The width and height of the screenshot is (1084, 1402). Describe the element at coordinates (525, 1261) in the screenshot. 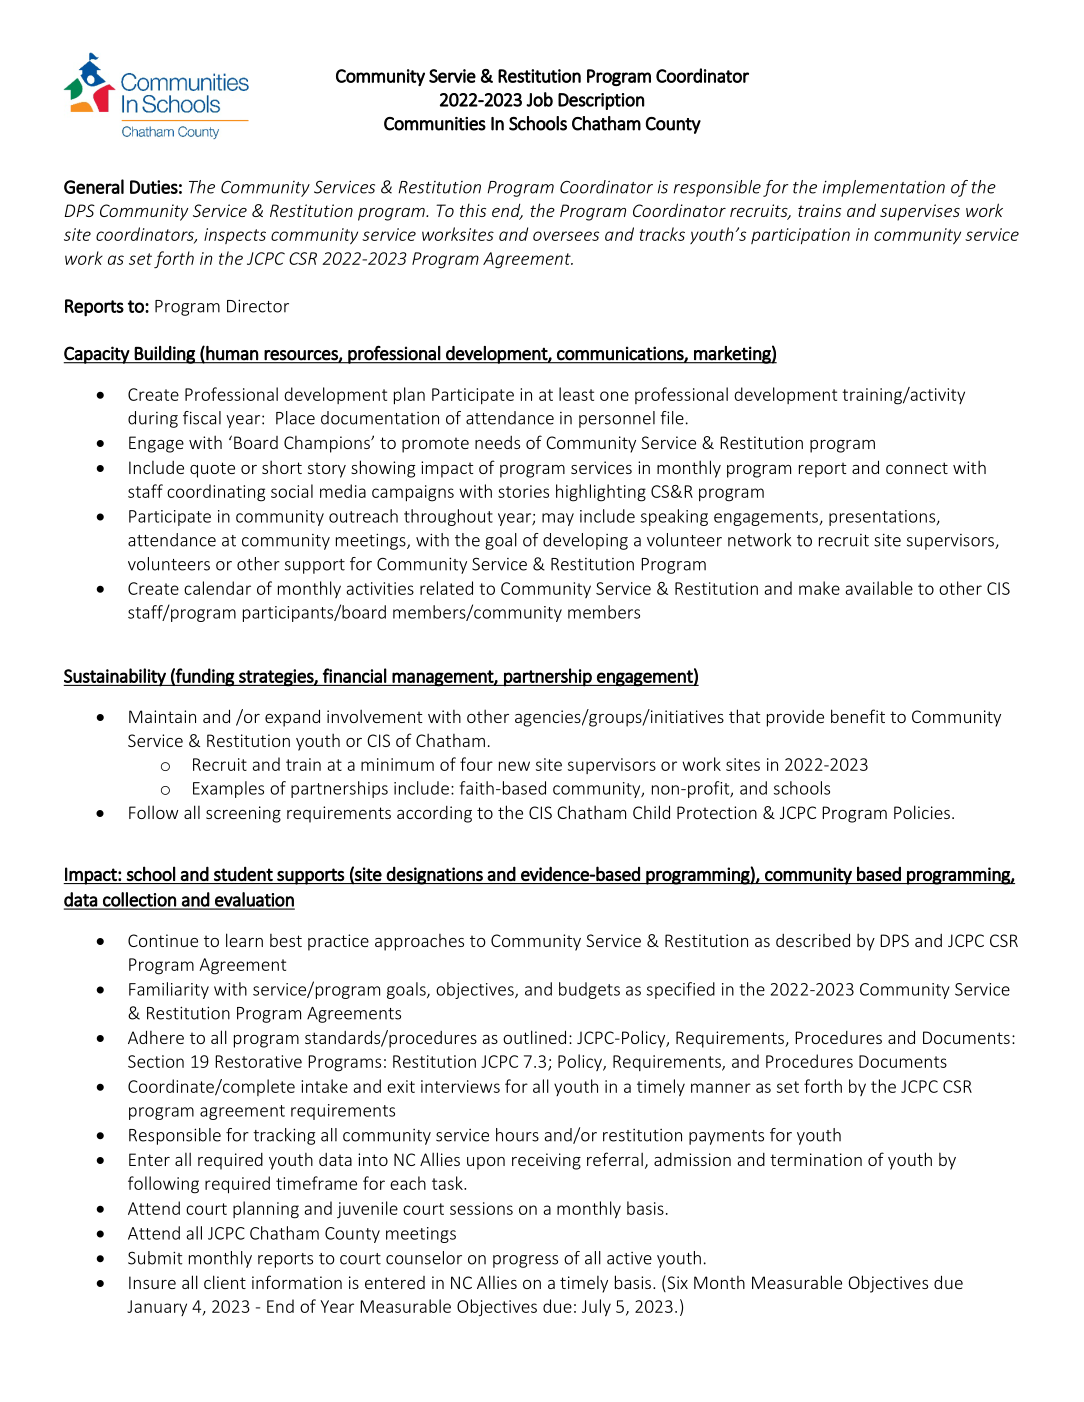

I see `progress` at that location.
